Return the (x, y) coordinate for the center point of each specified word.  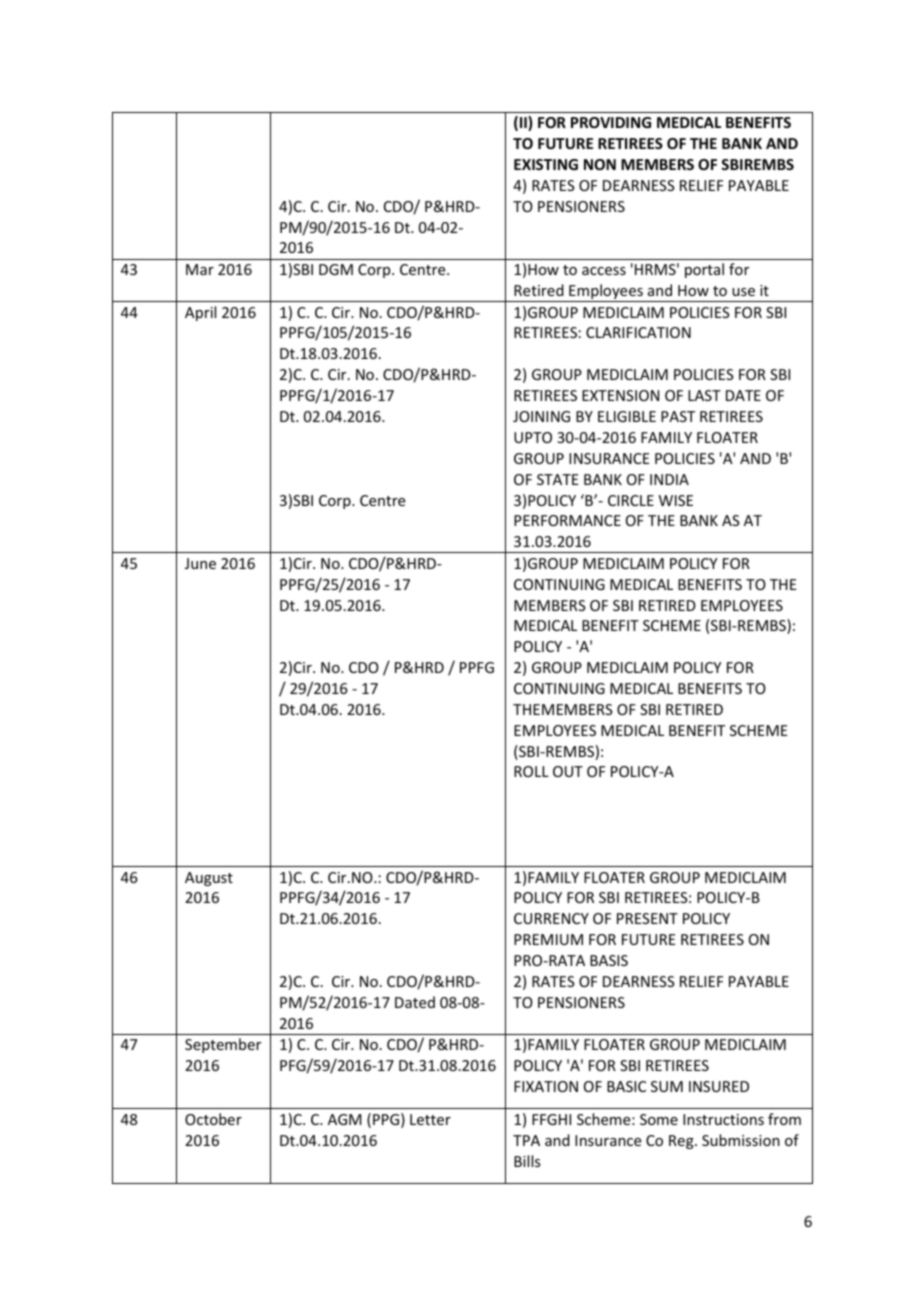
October (213, 1119)
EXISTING (546, 164)
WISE (676, 500)
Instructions (723, 1119)
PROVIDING (611, 122)
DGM (336, 269)
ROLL (531, 771)
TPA (526, 1140)
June (200, 563)
